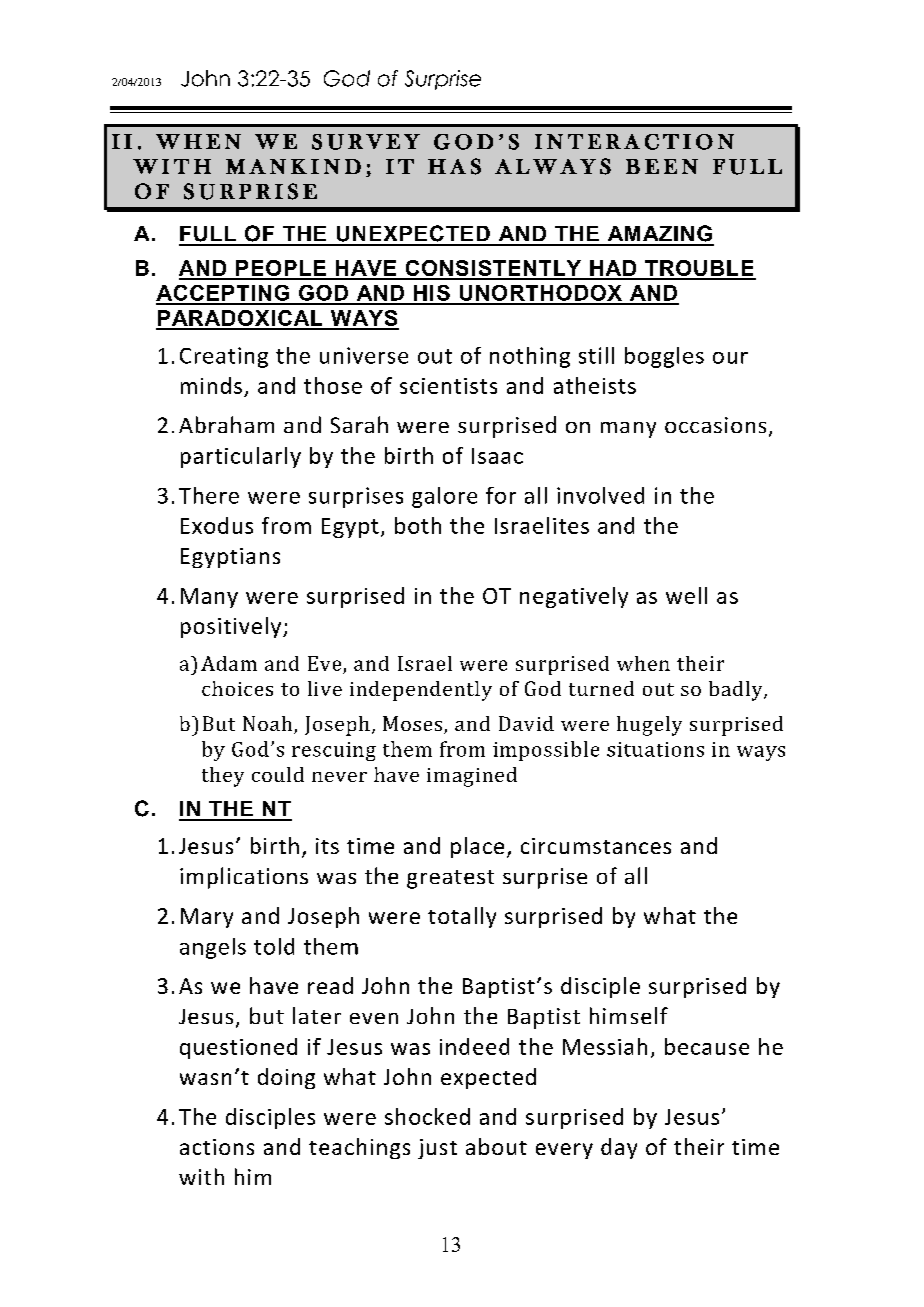  I want to click on place, so click(477, 847).
